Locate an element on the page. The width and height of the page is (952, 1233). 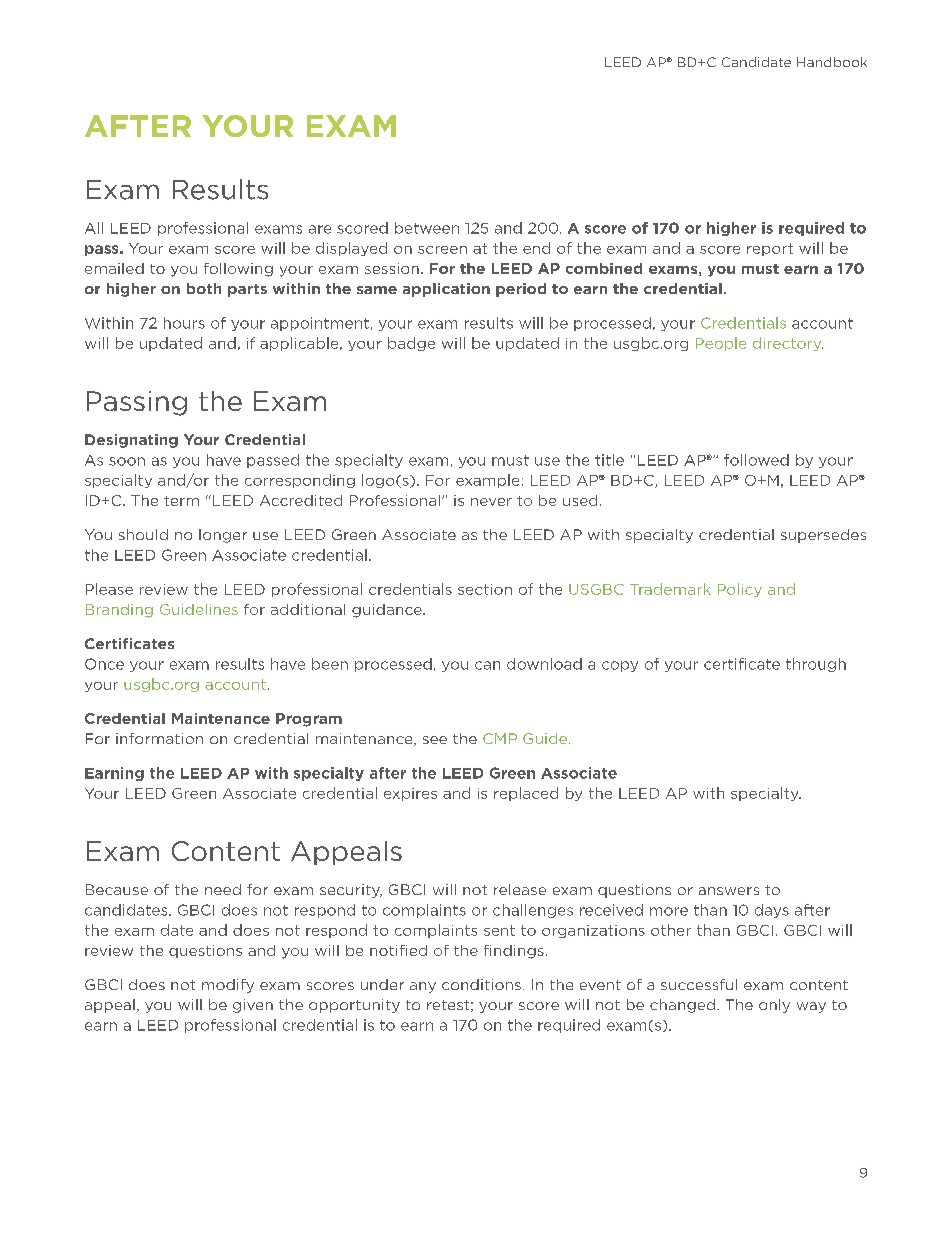
between is located at coordinates (427, 228).
